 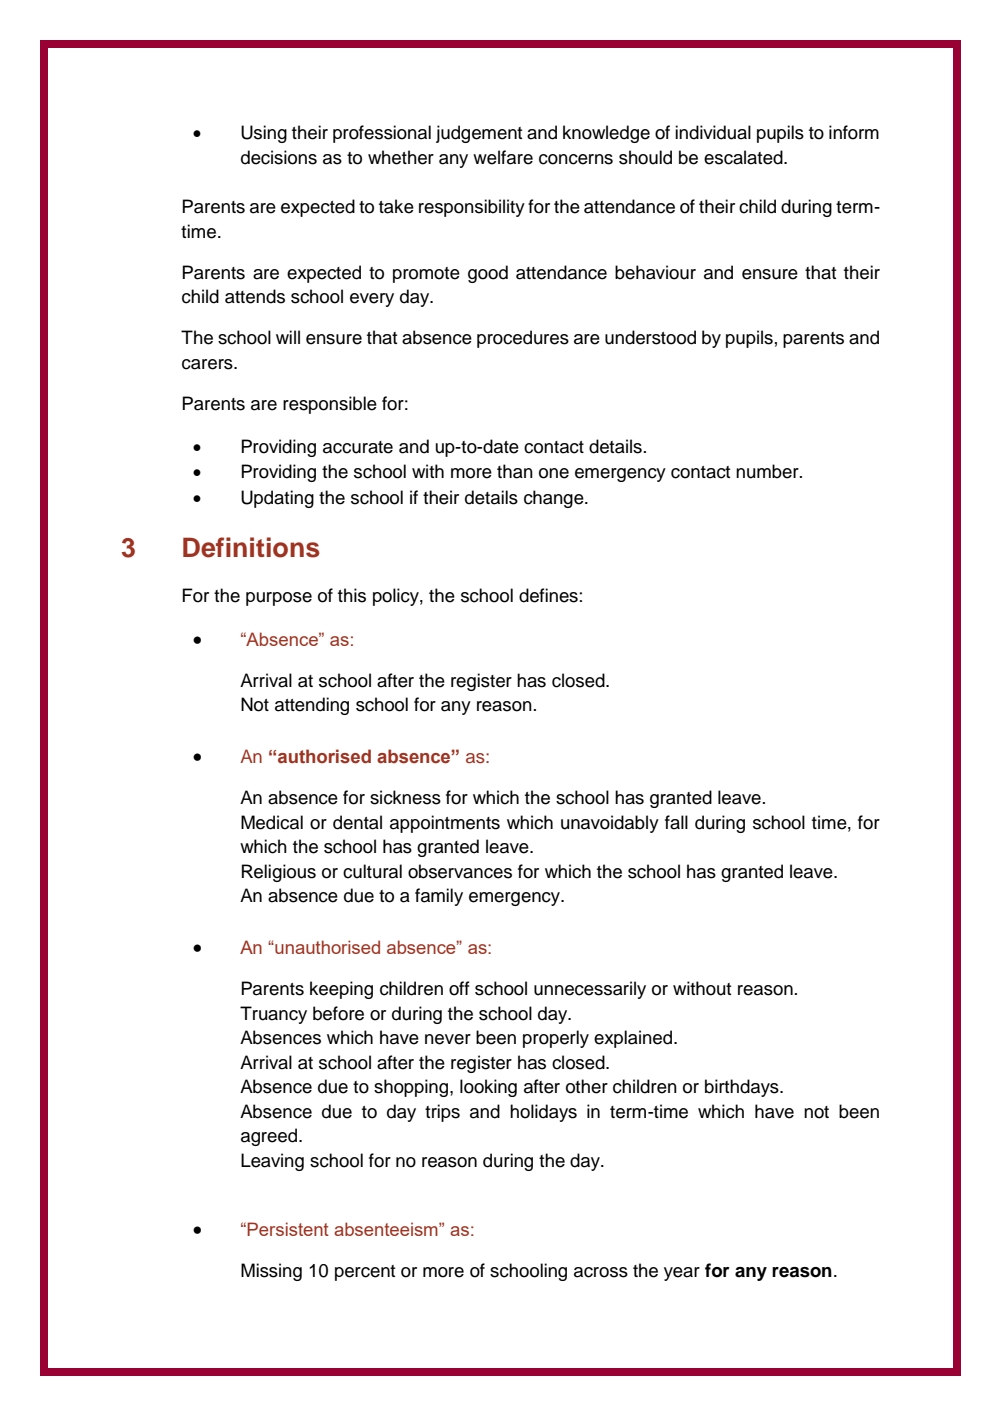 I want to click on welfare, so click(x=503, y=157).
